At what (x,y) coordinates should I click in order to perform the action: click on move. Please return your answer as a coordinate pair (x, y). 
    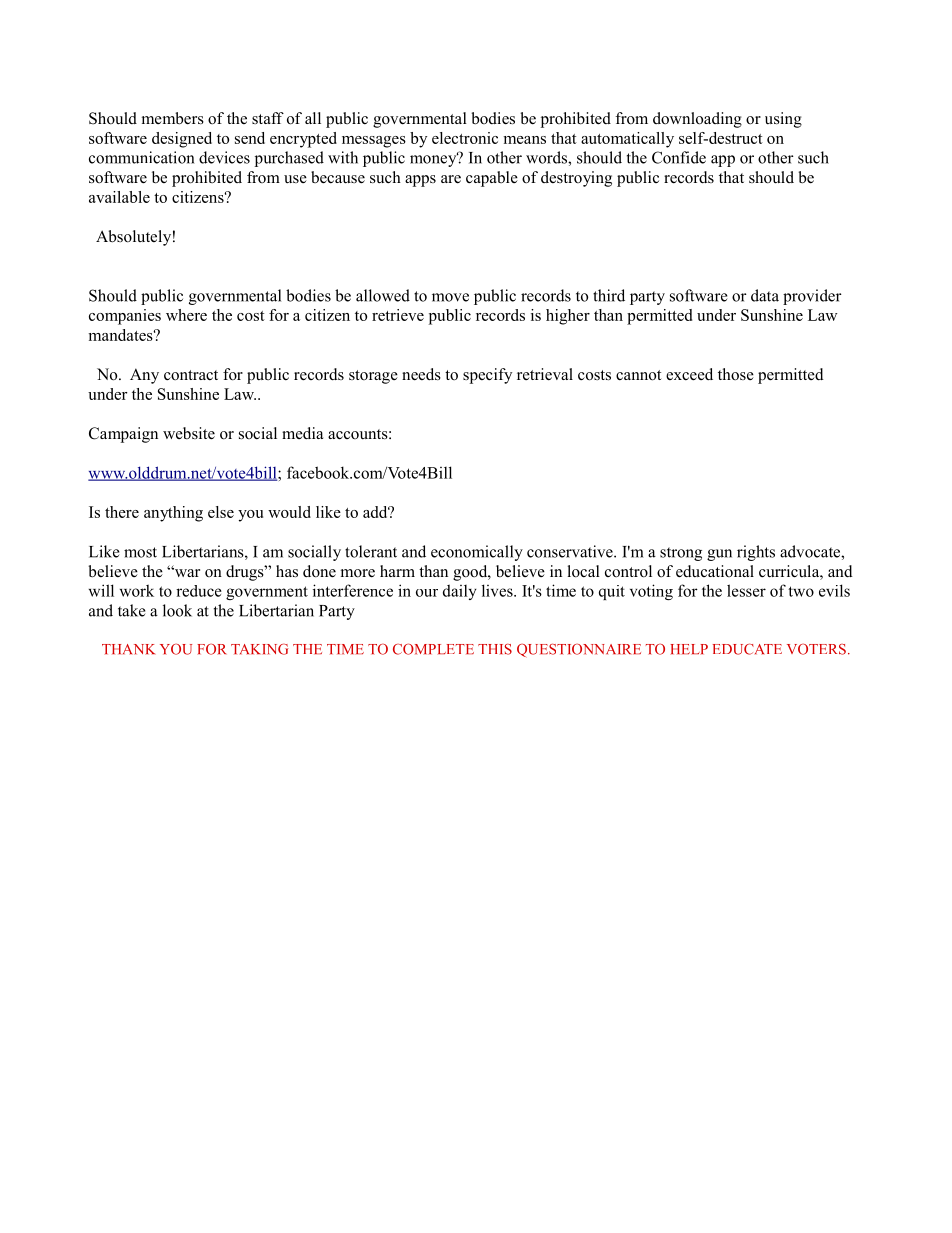
    Looking at the image, I should click on (450, 297).
